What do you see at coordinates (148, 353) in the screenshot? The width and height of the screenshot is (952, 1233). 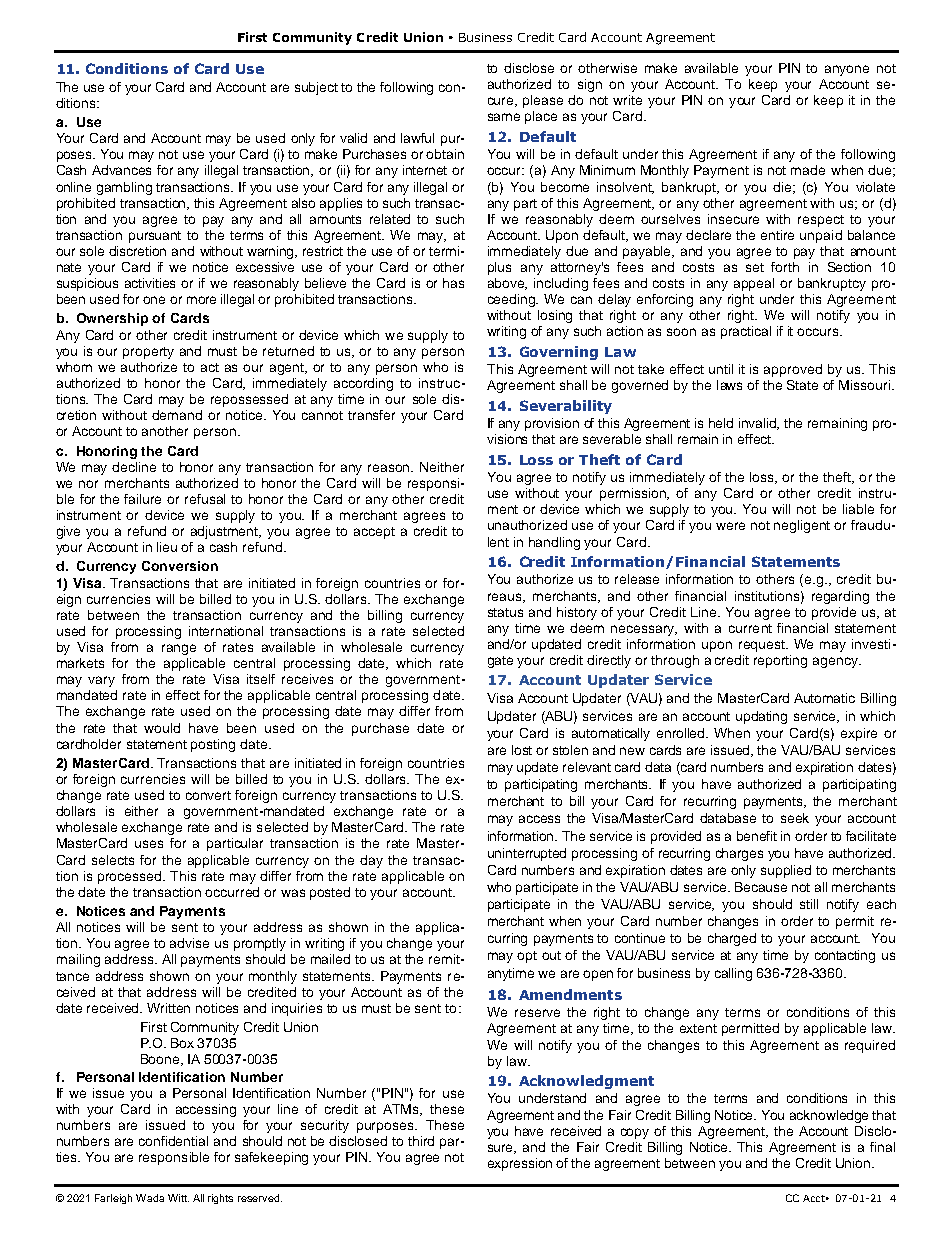 I see `property` at bounding box center [148, 353].
